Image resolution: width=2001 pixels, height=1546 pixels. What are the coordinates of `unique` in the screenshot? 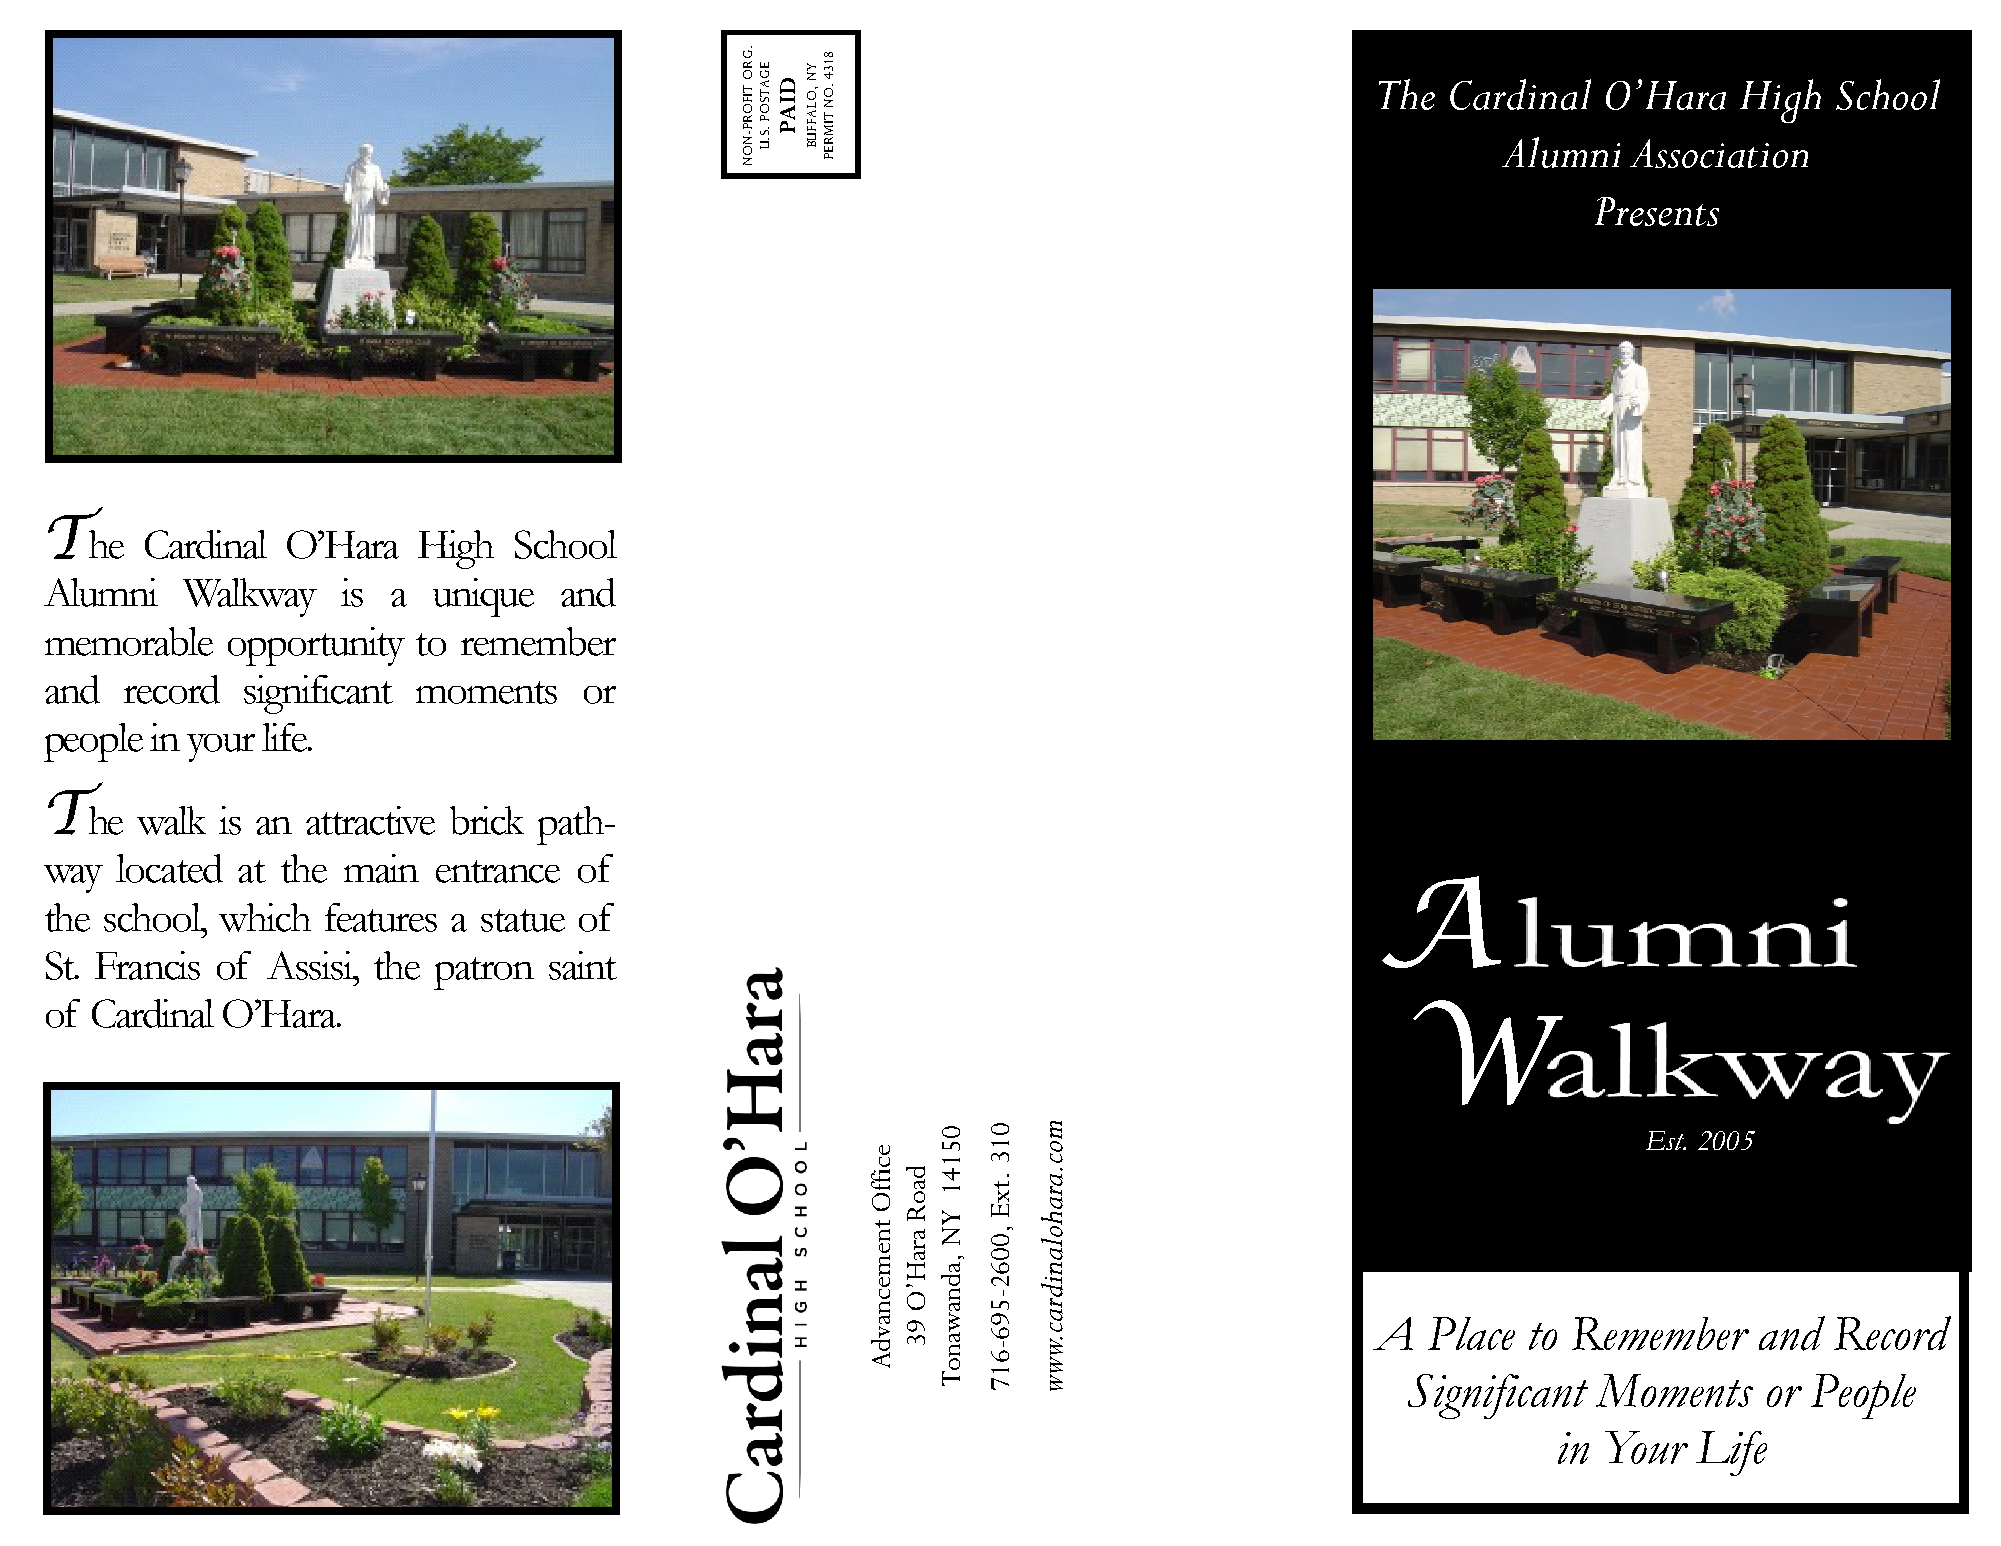 It's located at (483, 597).
